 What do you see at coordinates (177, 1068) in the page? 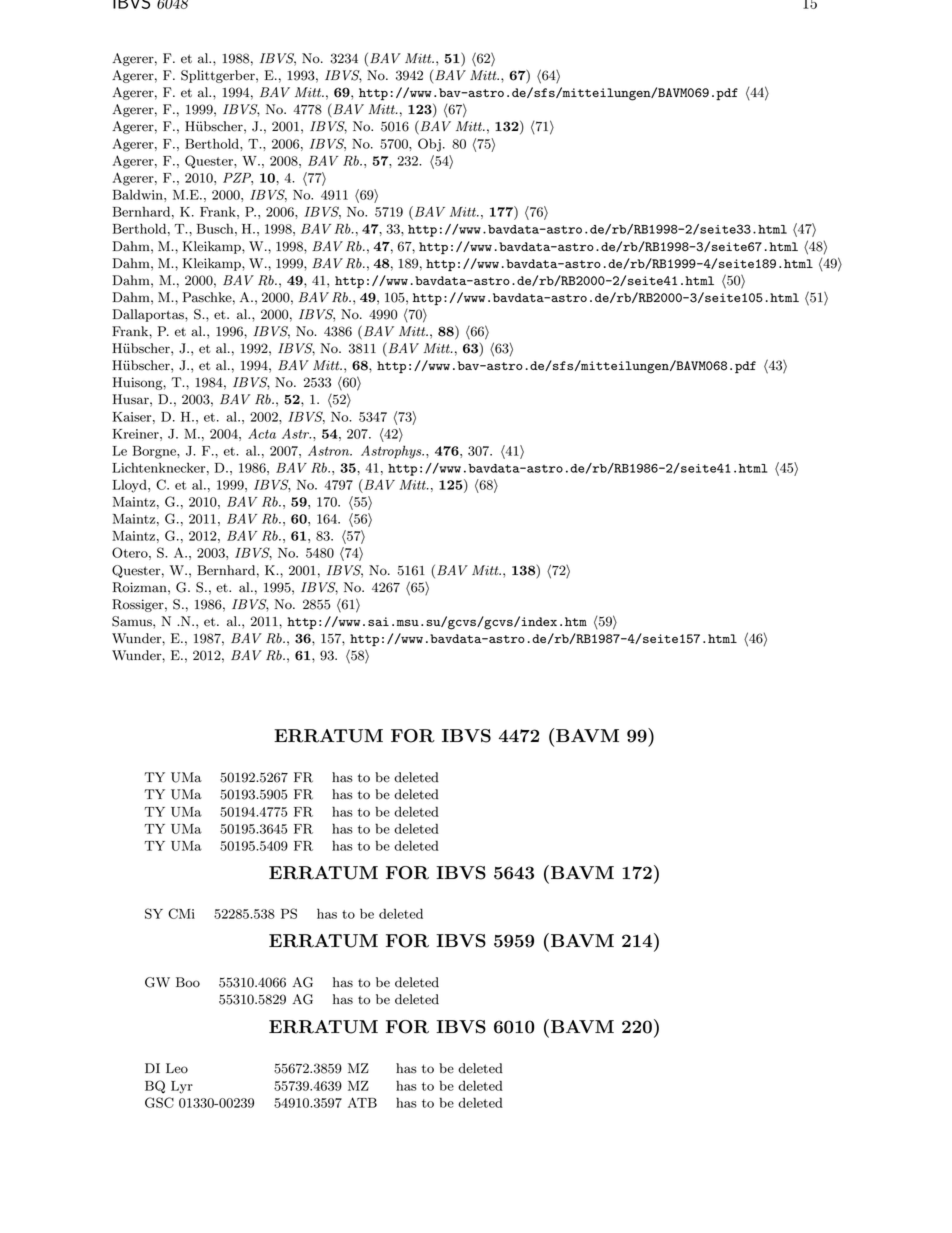
I see `Leo` at bounding box center [177, 1068].
